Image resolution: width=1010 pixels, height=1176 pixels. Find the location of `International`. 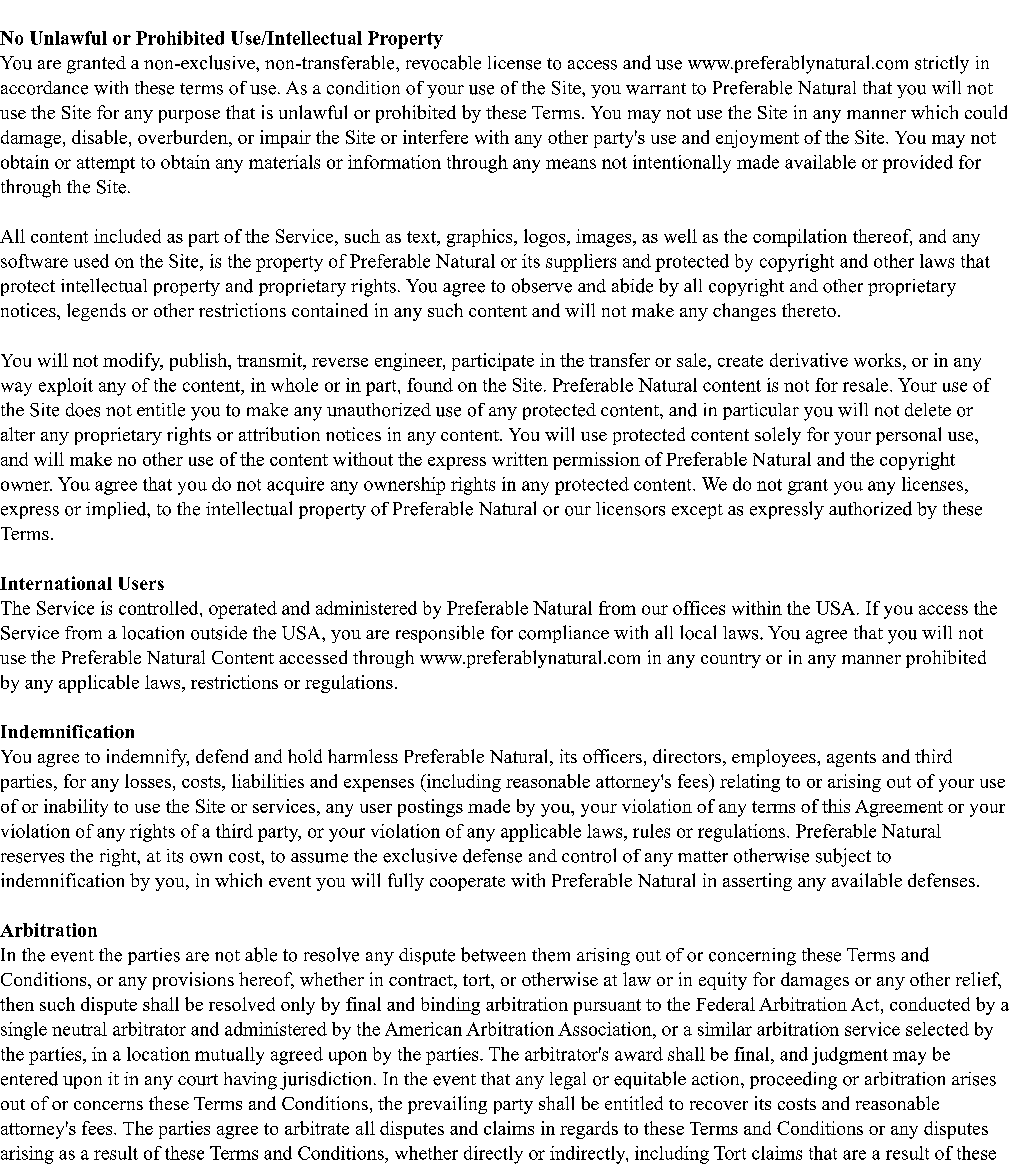

International is located at coordinates (56, 583).
